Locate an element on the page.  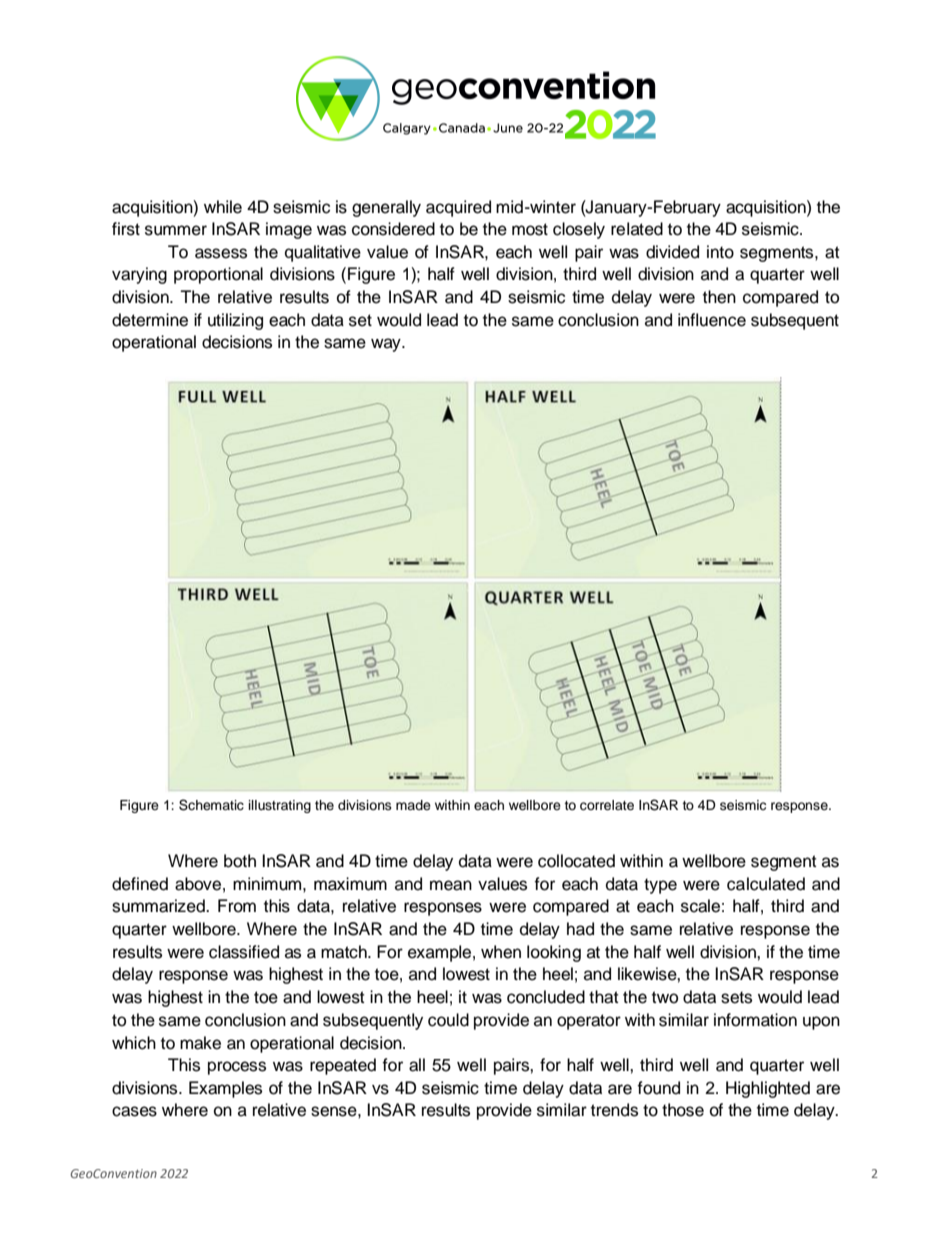
influence is located at coordinates (712, 320).
